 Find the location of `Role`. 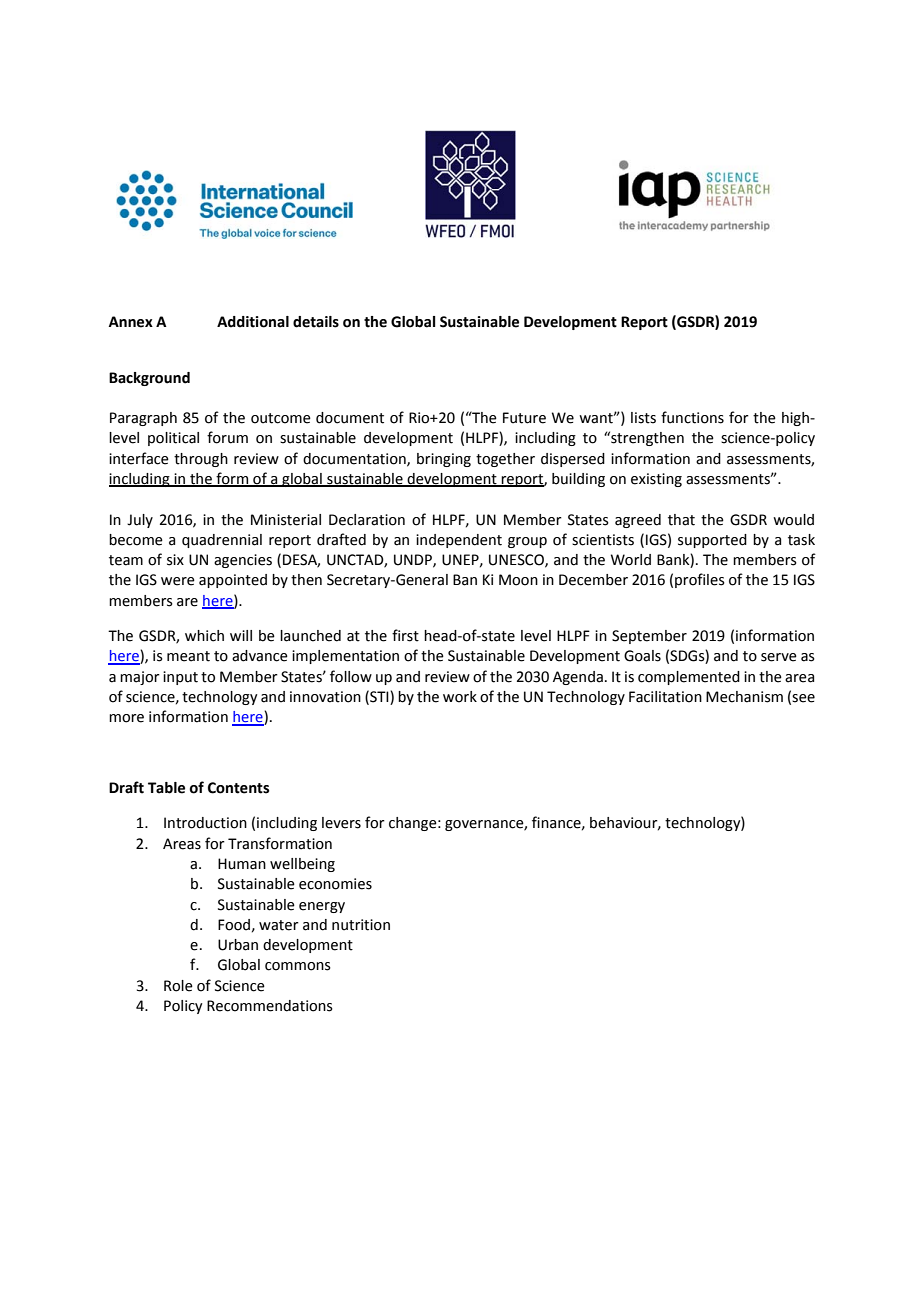

Role is located at coordinates (178, 986).
